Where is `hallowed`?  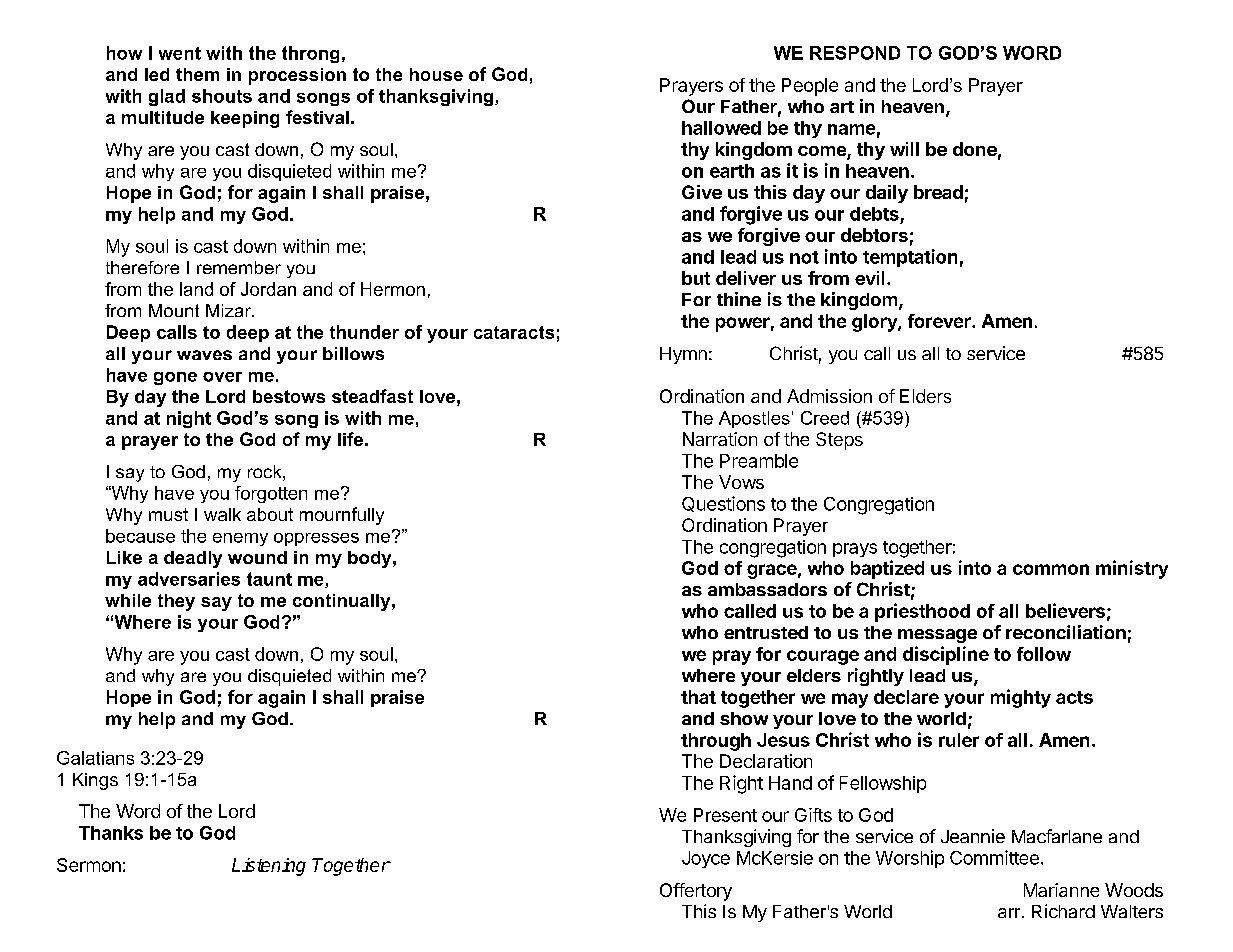 hallowed is located at coordinates (721, 128).
